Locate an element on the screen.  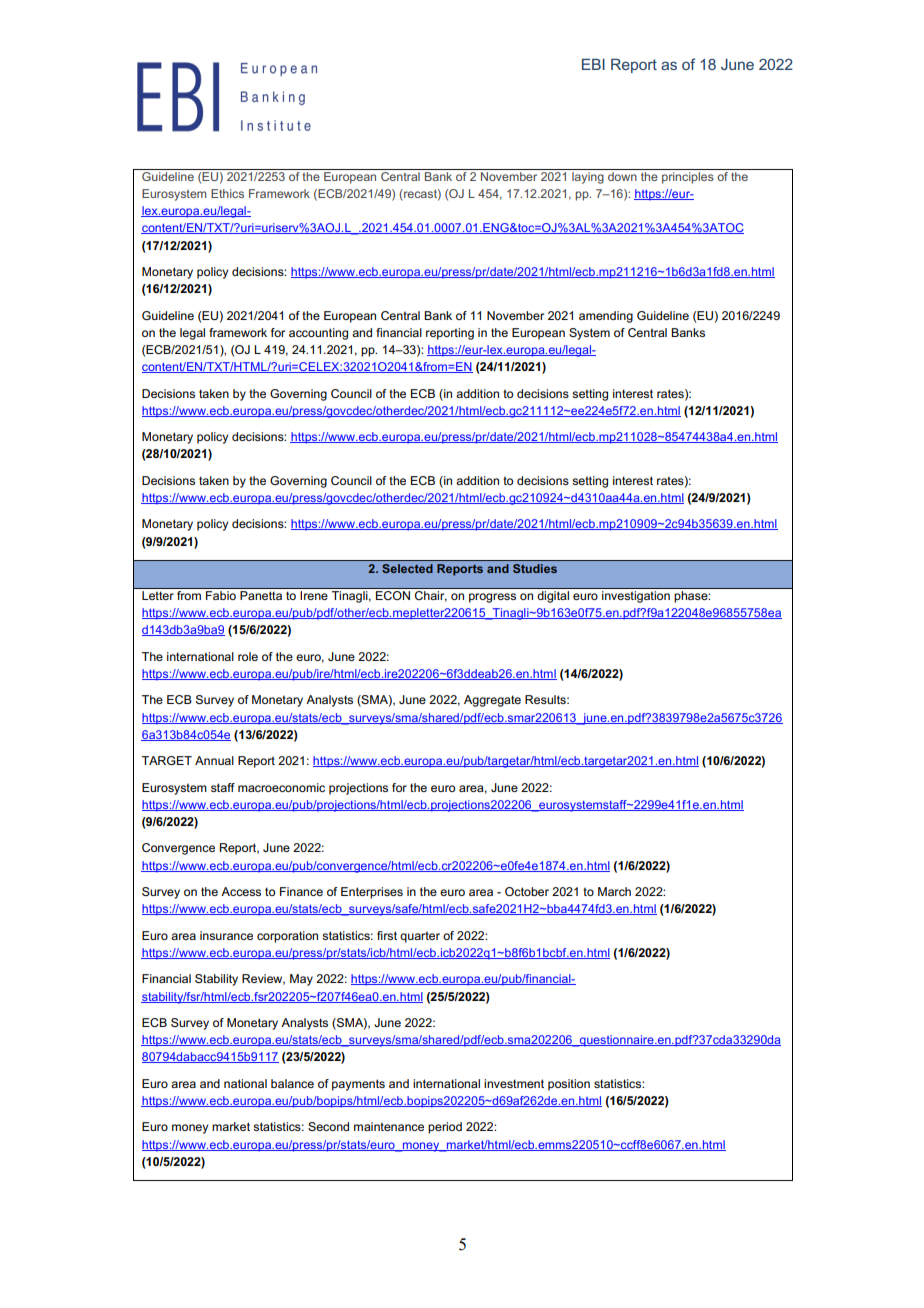
Ethics is located at coordinates (227, 193).
